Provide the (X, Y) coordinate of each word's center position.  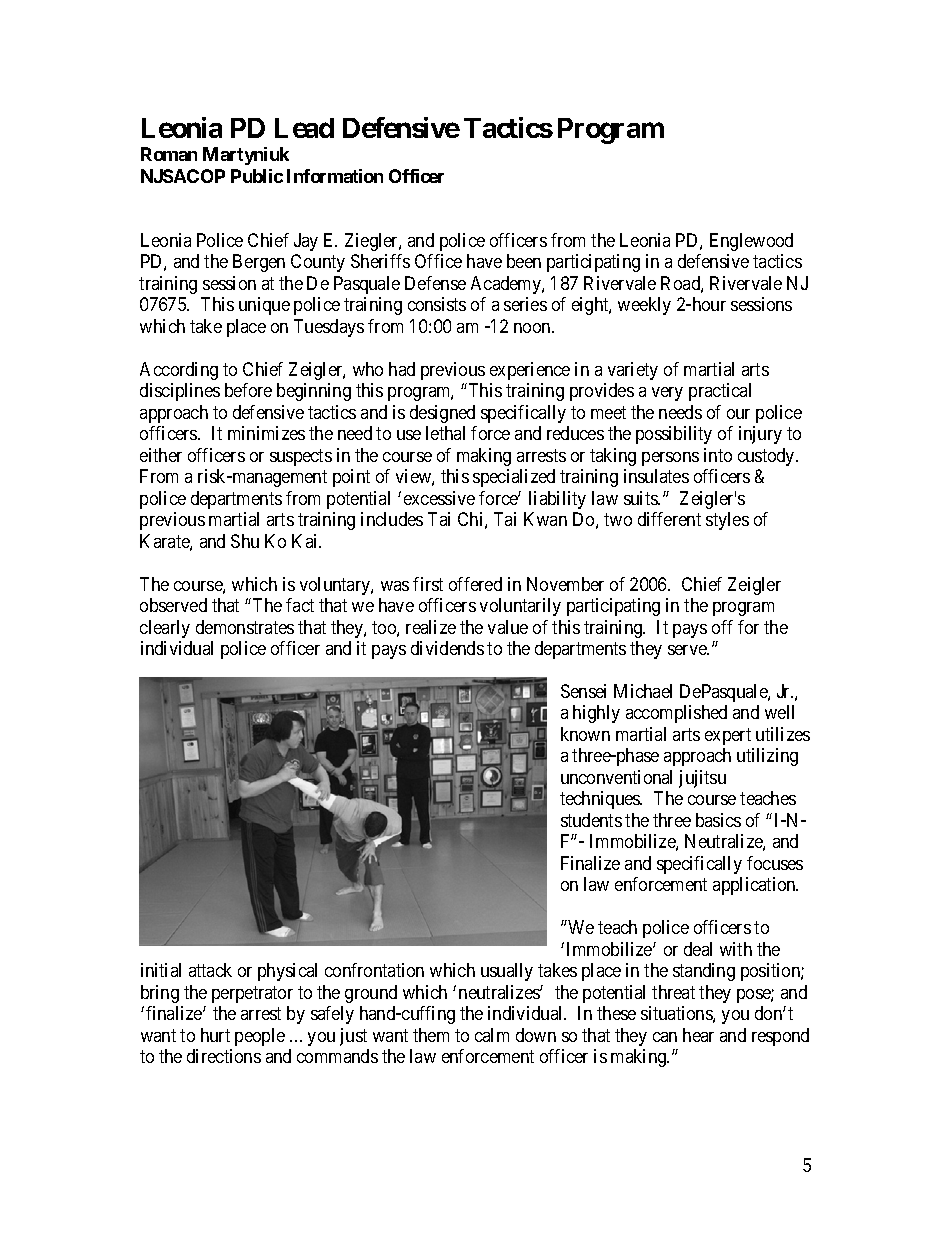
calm (492, 1035)
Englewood (751, 242)
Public (257, 176)
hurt (215, 1035)
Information (335, 176)
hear (698, 1035)
